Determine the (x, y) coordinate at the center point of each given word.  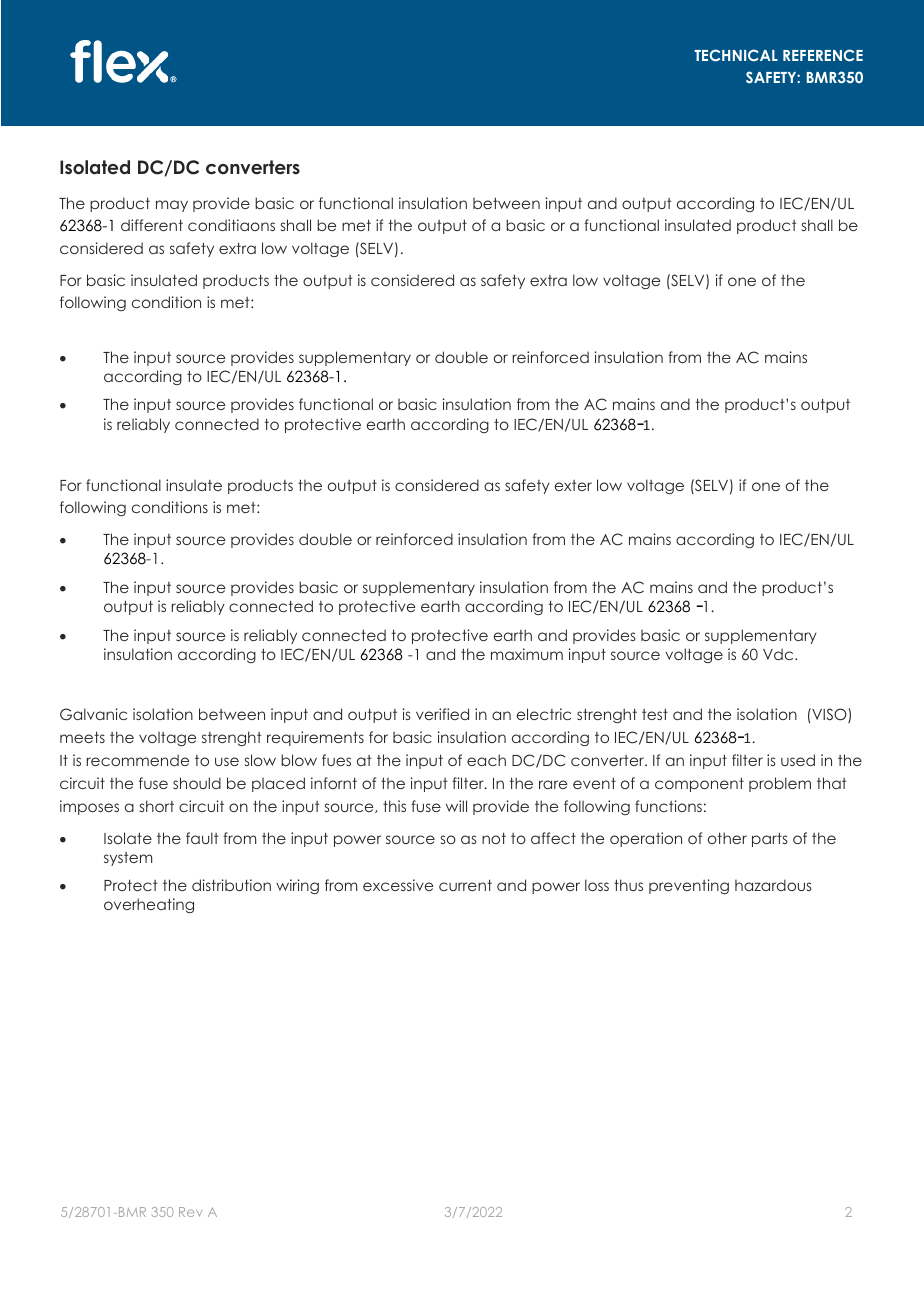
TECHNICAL (736, 55)
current (465, 885)
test (655, 714)
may (172, 206)
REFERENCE (823, 55)
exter (573, 485)
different (152, 225)
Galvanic (93, 714)
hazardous (773, 885)
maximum (527, 654)
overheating (149, 905)
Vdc (779, 654)
